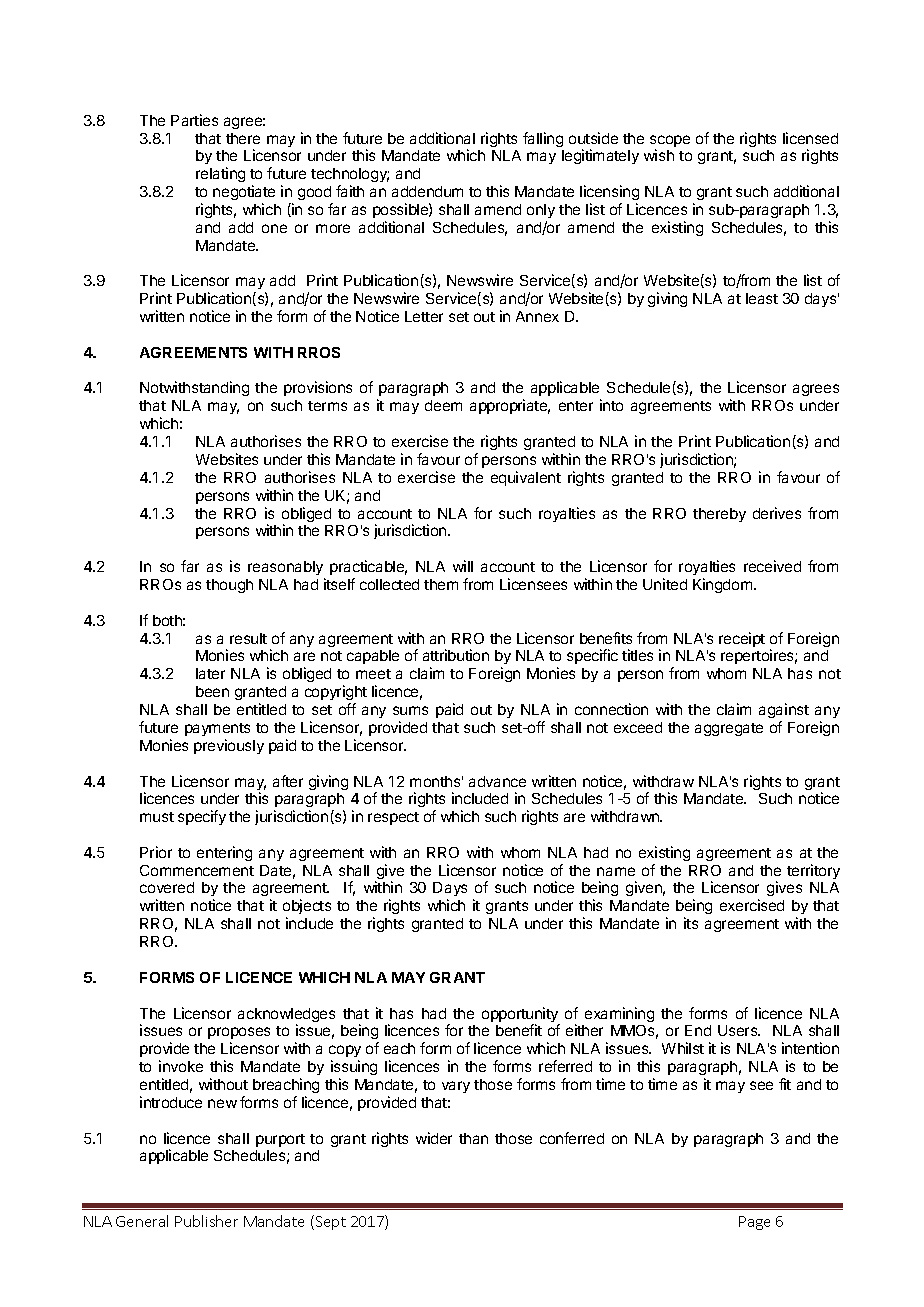 The height and width of the screenshot is (1307, 924). What do you see at coordinates (543, 139) in the screenshot?
I see `falling` at bounding box center [543, 139].
